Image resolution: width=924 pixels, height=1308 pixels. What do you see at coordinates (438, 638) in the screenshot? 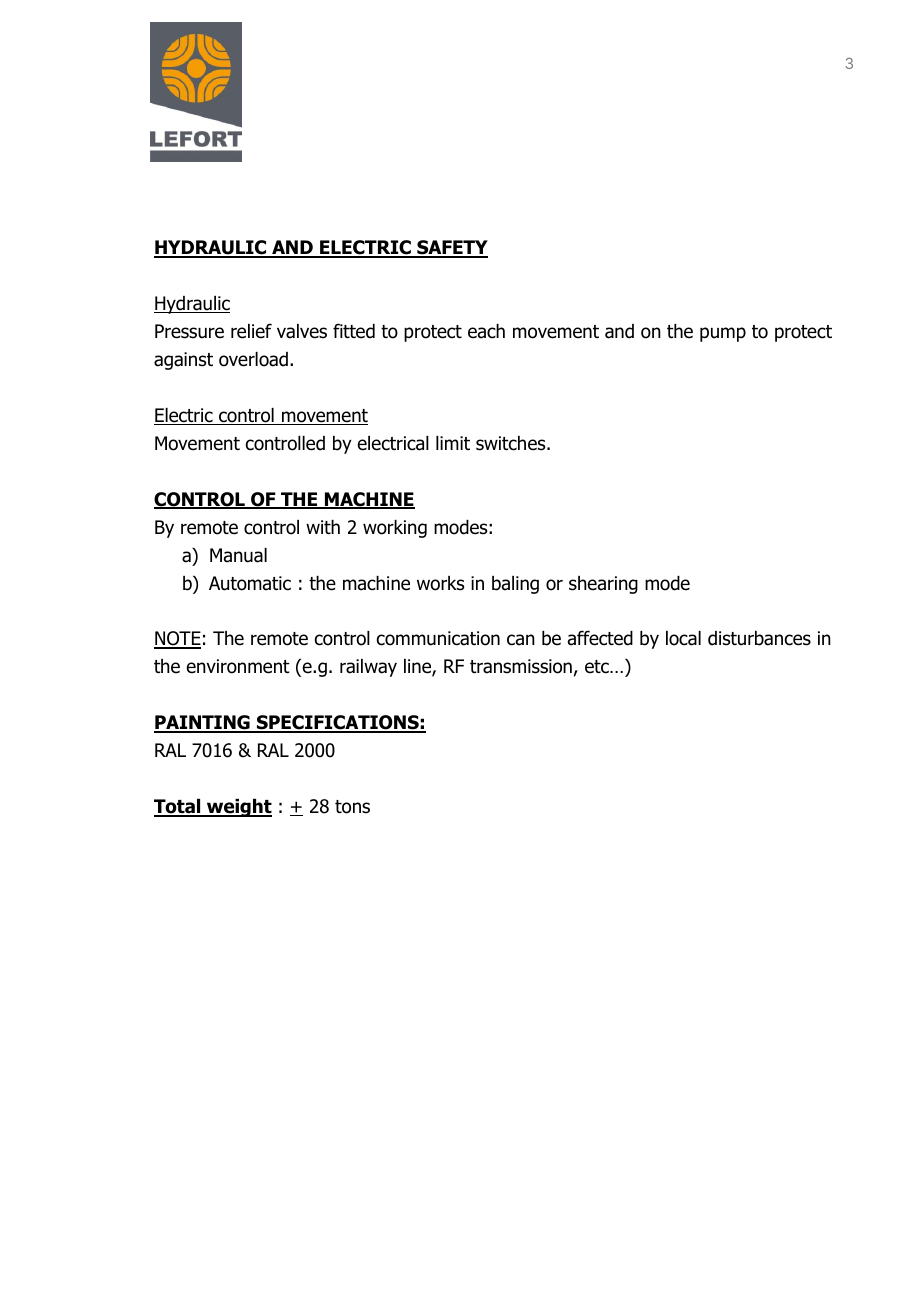
I see `communication` at bounding box center [438, 638].
